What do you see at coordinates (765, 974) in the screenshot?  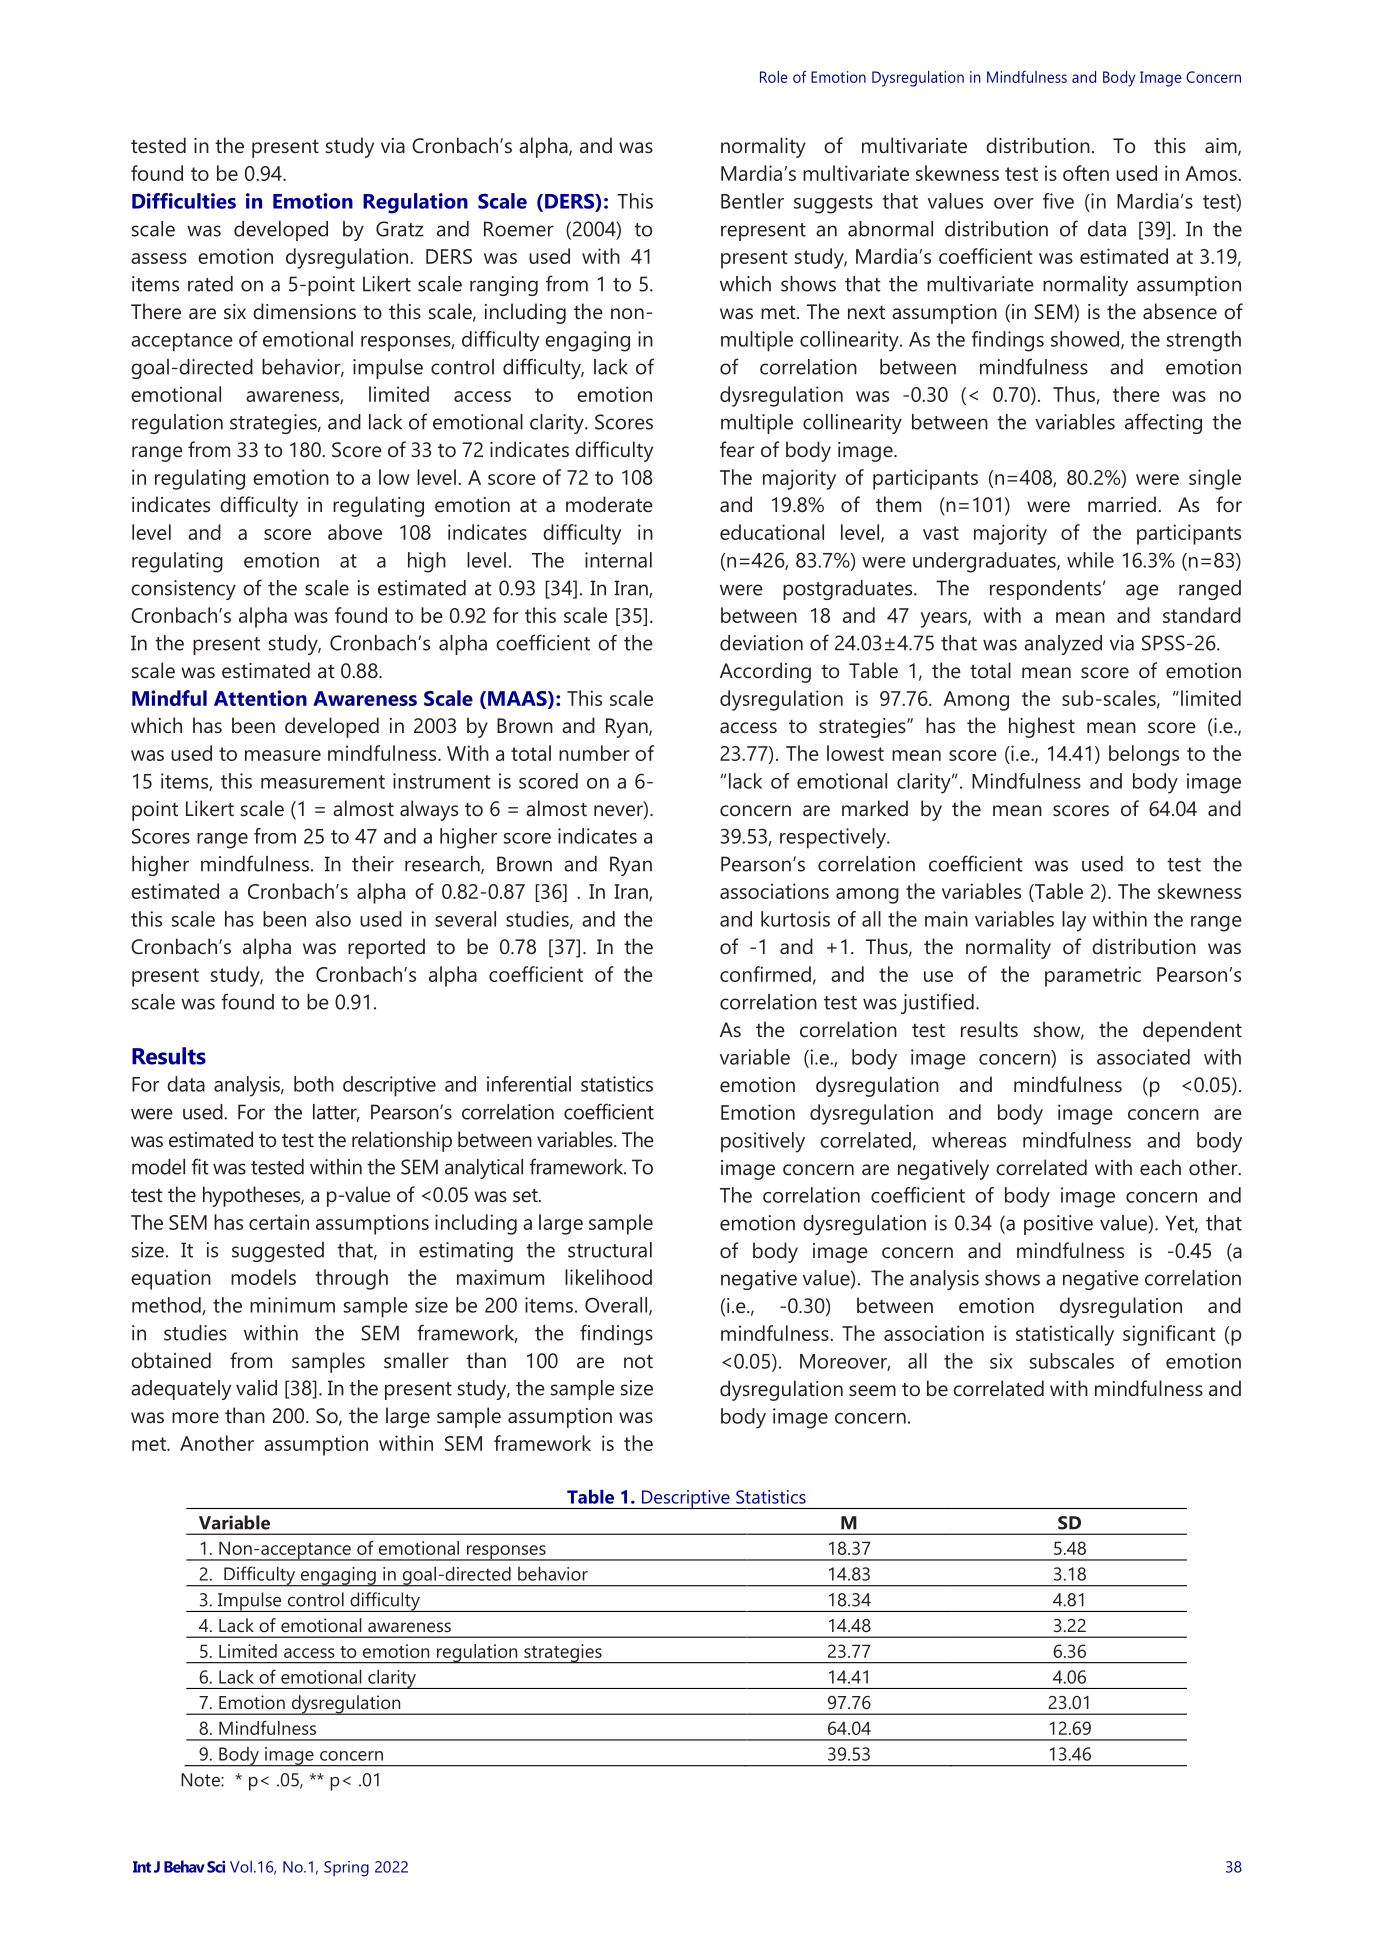 I see `confirmed` at bounding box center [765, 974].
